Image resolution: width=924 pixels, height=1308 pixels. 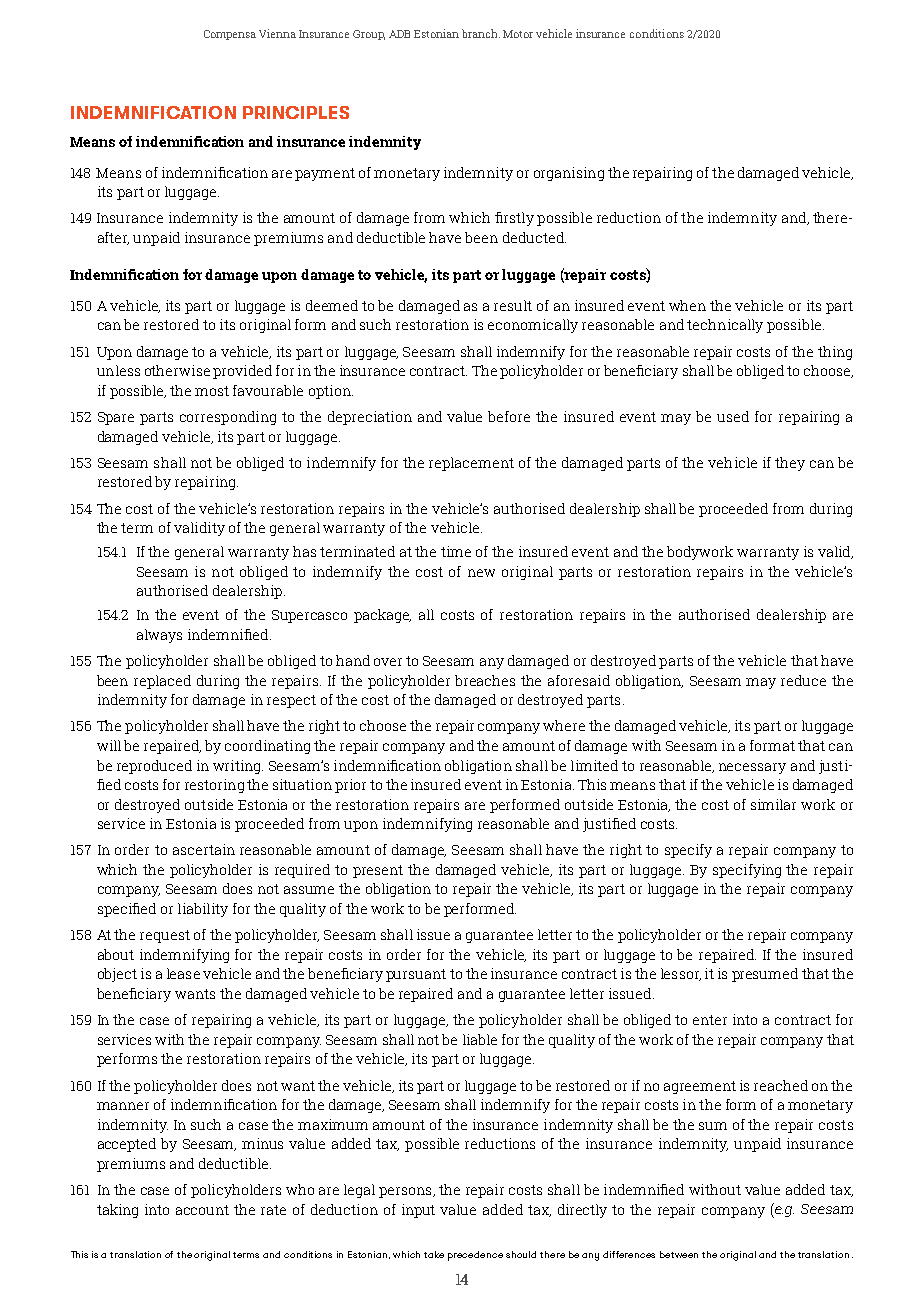 I want to click on replaced, so click(x=162, y=682).
